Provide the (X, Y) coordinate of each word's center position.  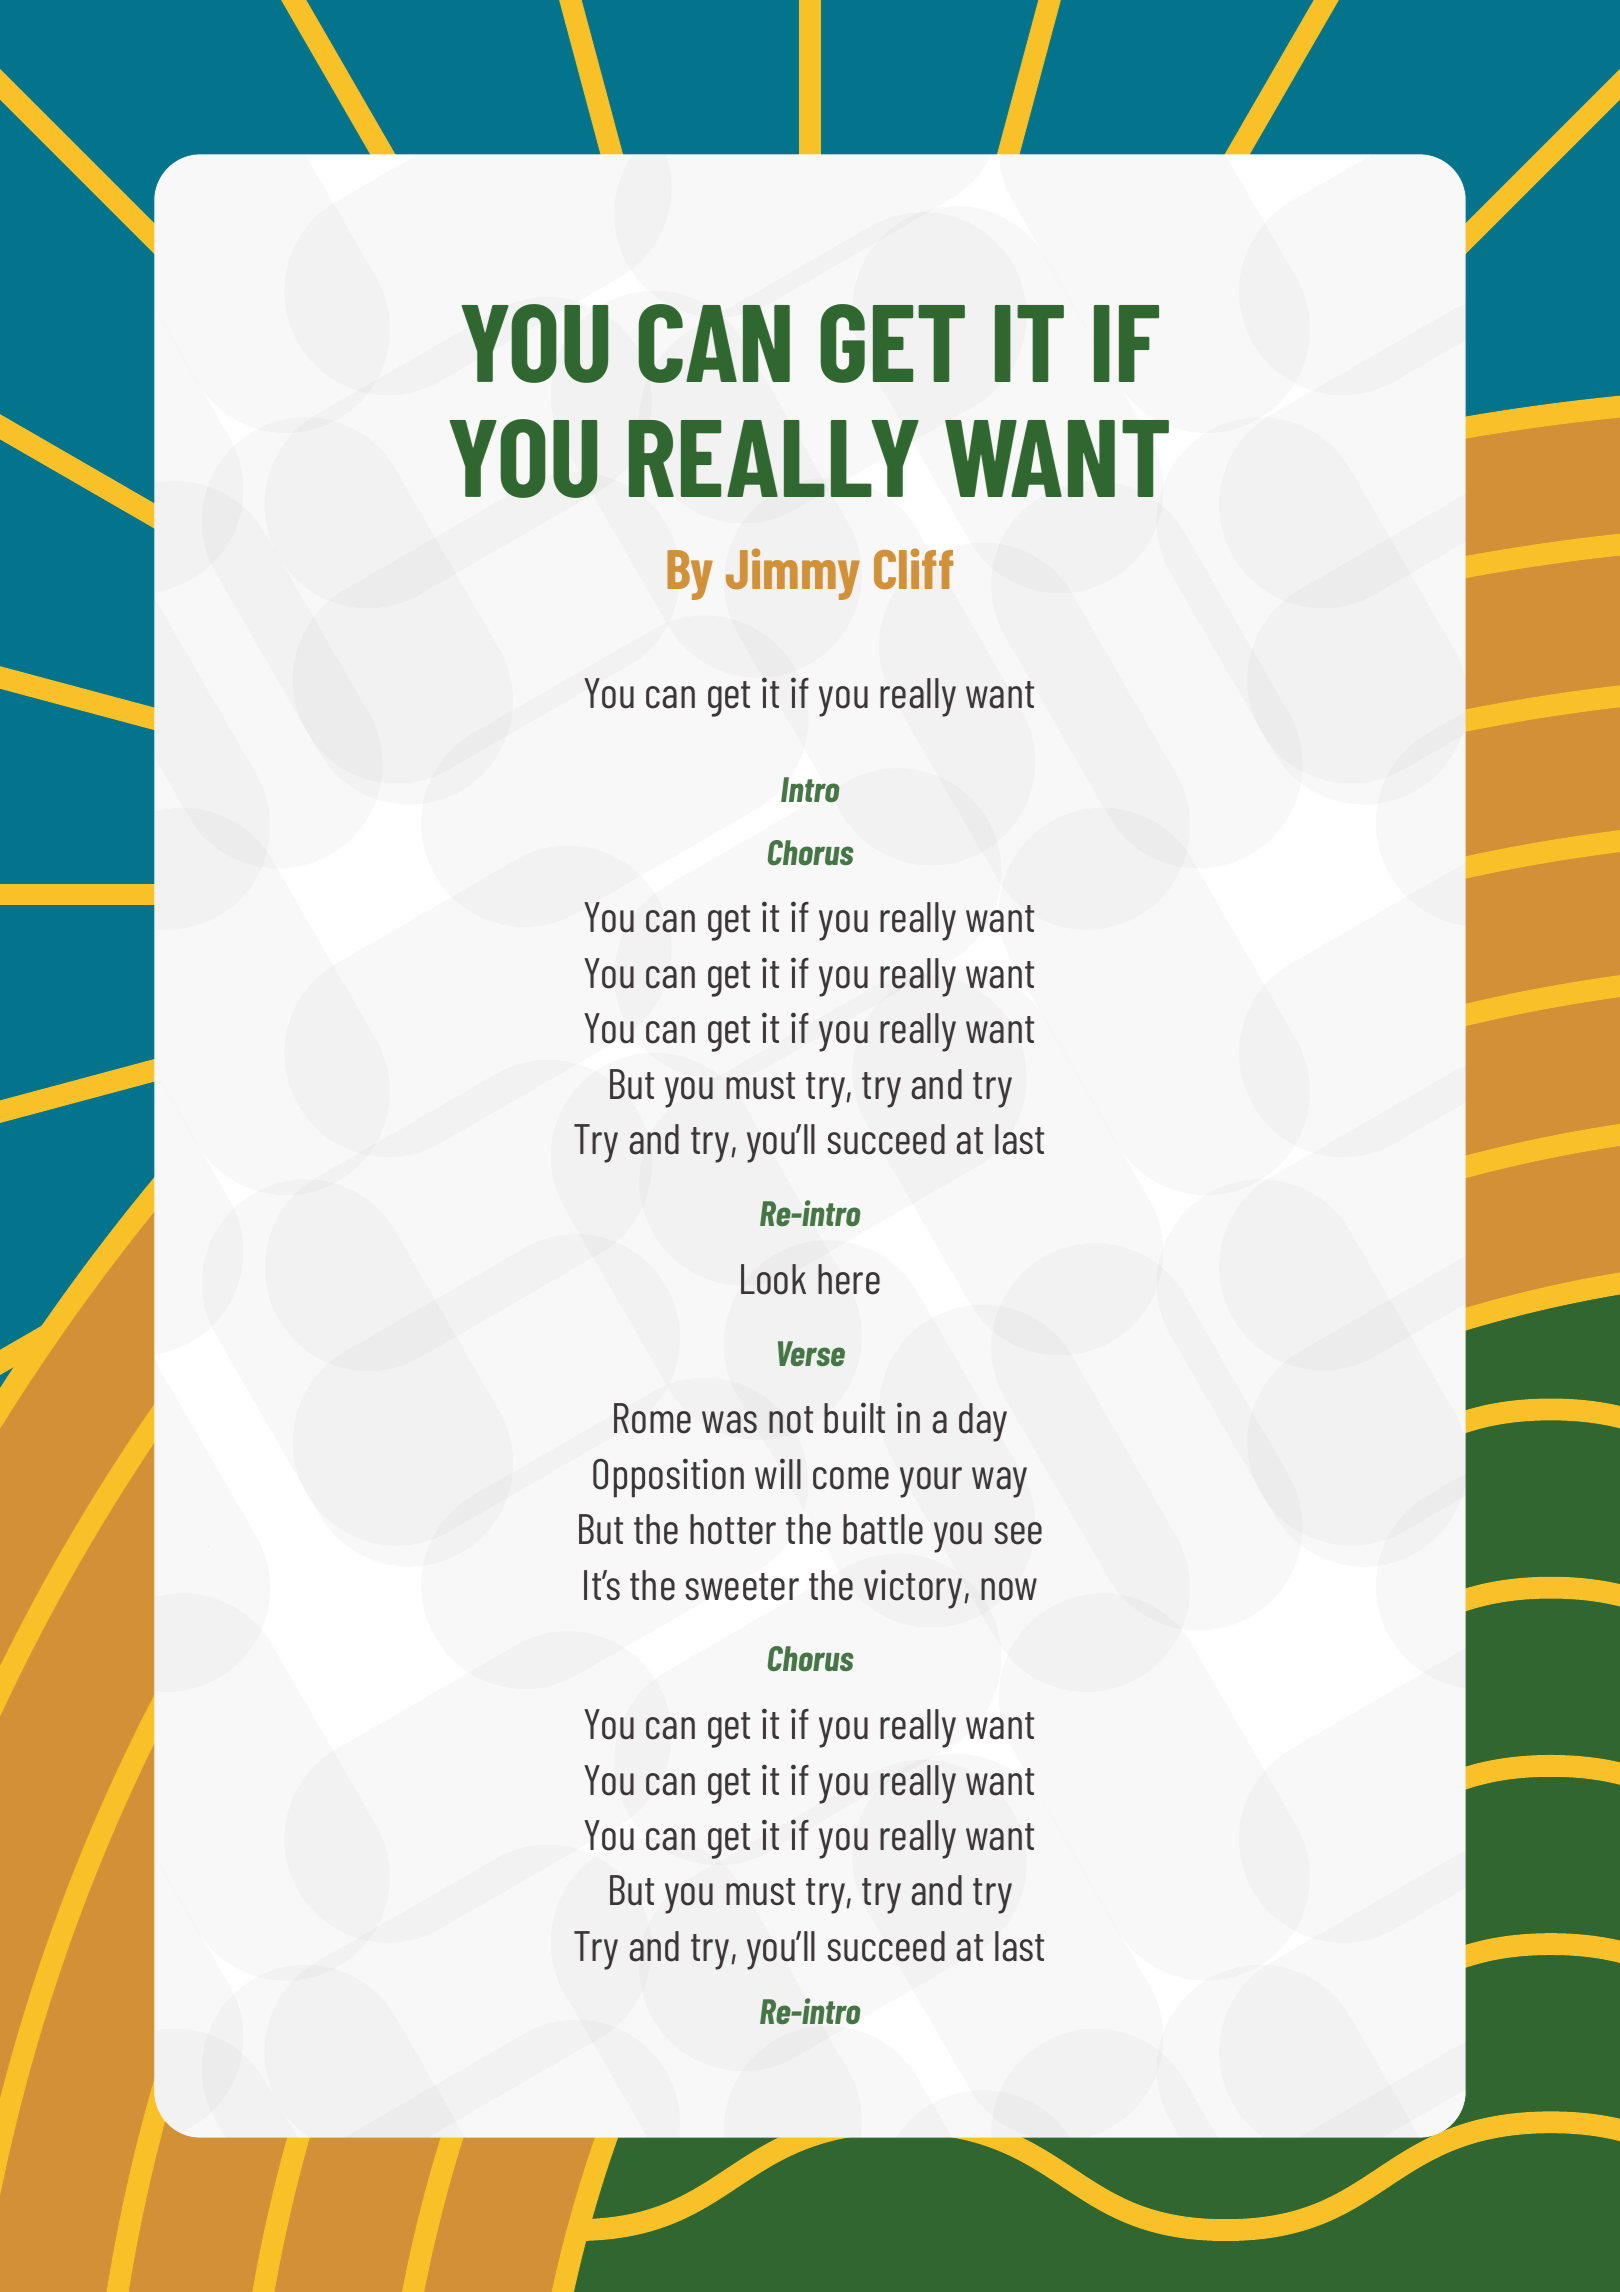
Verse (811, 1353)
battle (883, 1529)
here (849, 1279)
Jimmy (793, 574)
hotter (733, 1529)
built (854, 1418)
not (791, 1420)
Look (773, 1279)
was (729, 1422)
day (983, 1422)
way (999, 1482)
